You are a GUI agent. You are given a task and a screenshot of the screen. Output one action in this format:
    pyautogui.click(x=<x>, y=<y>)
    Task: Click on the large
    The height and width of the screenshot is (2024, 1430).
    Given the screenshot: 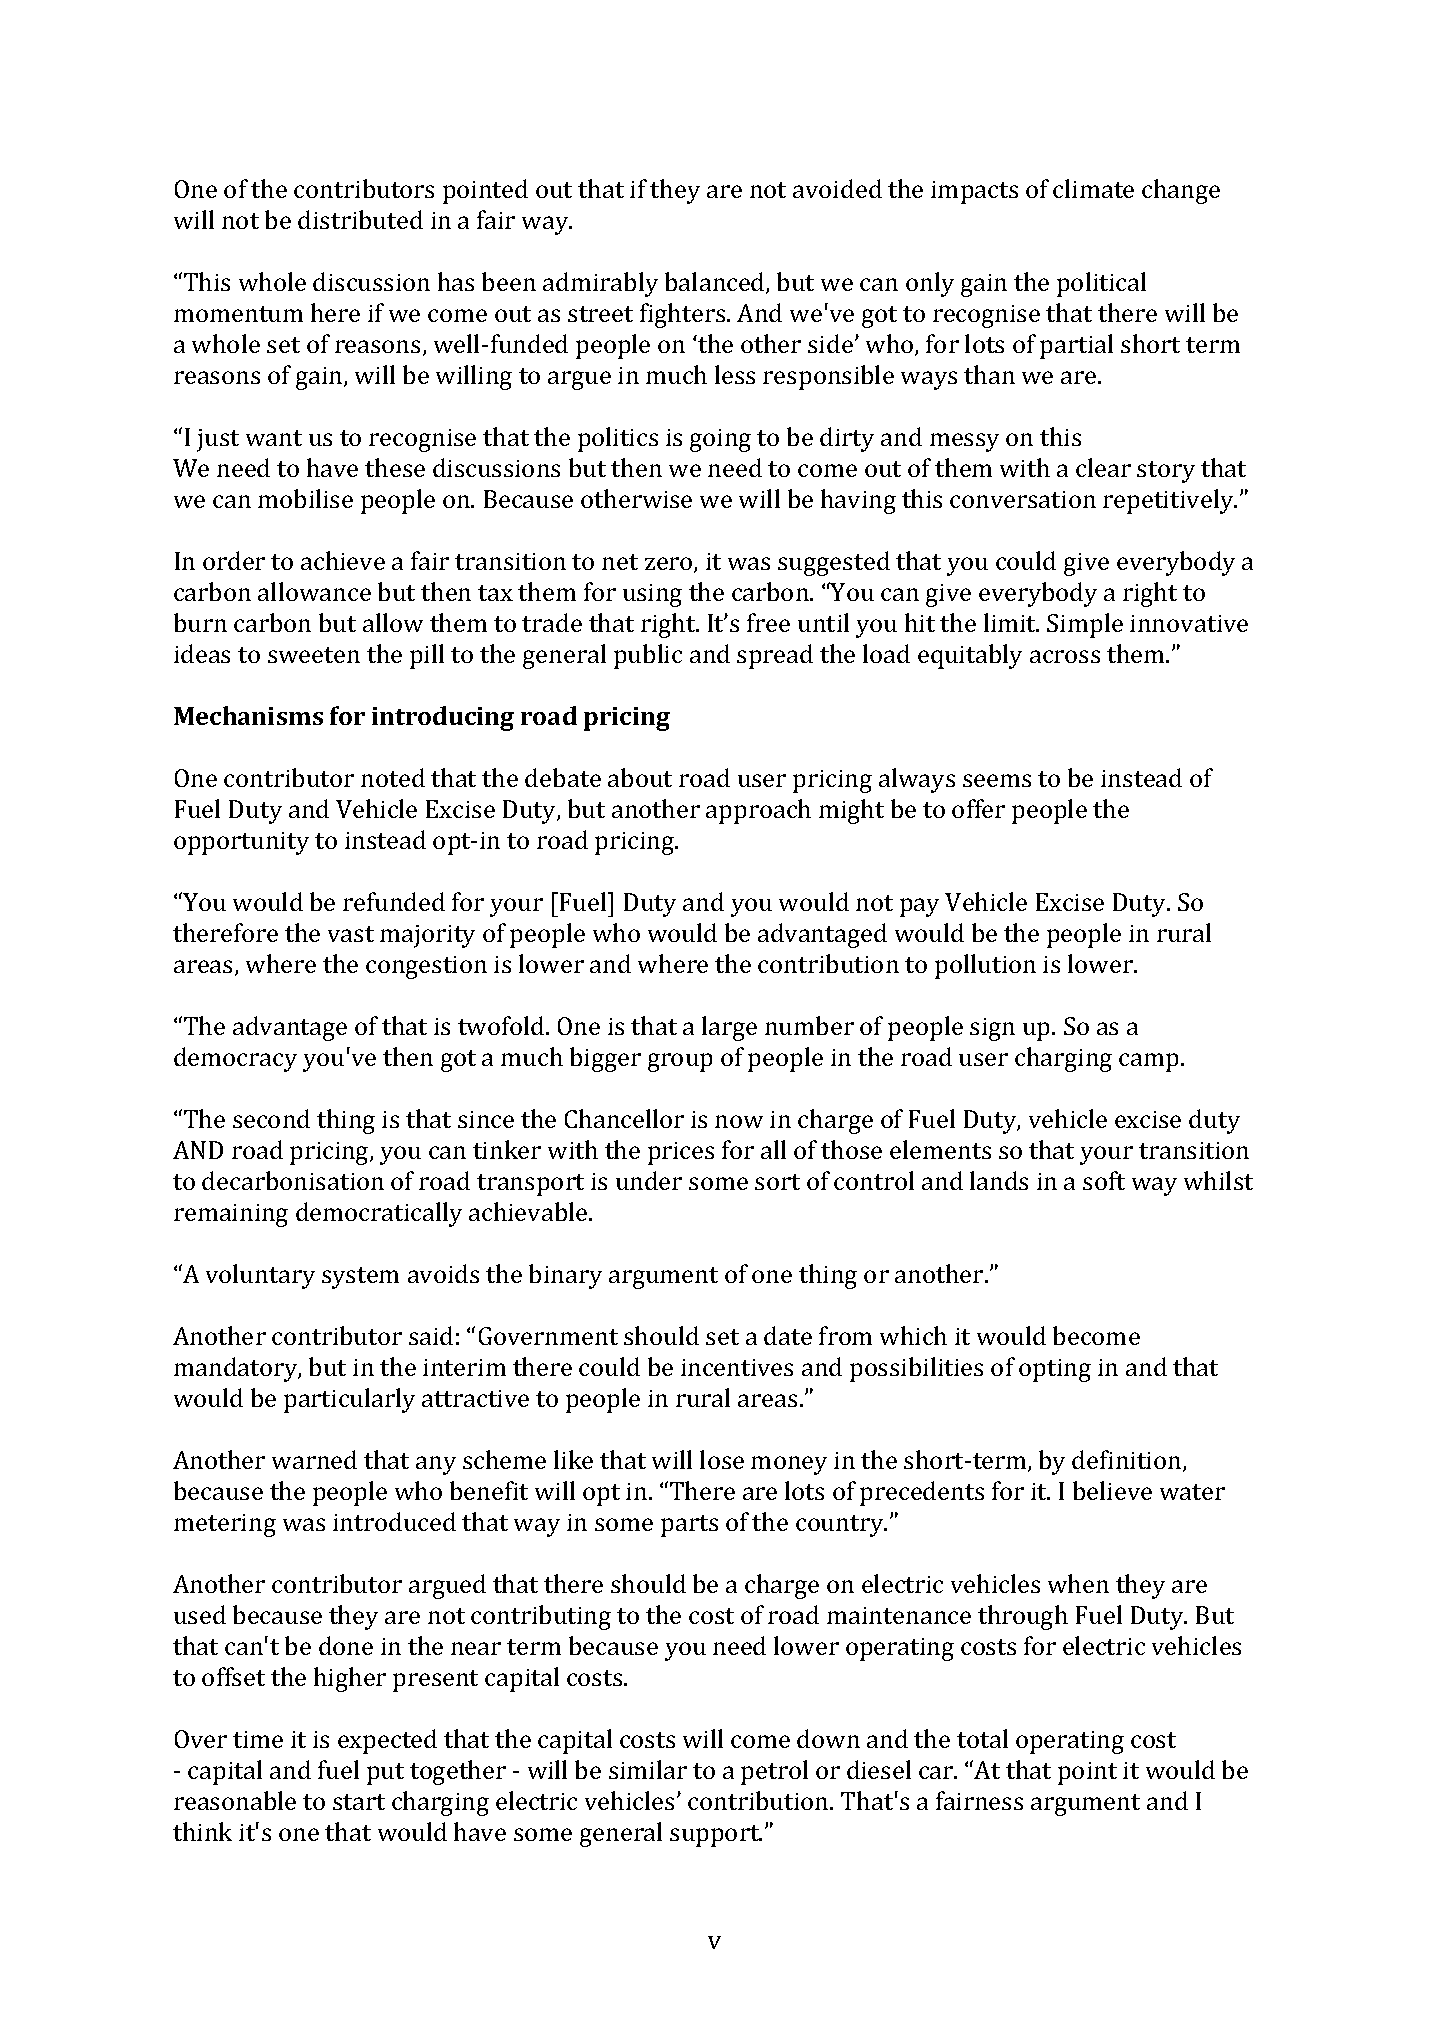 What is the action you would take?
    pyautogui.click(x=729, y=1028)
